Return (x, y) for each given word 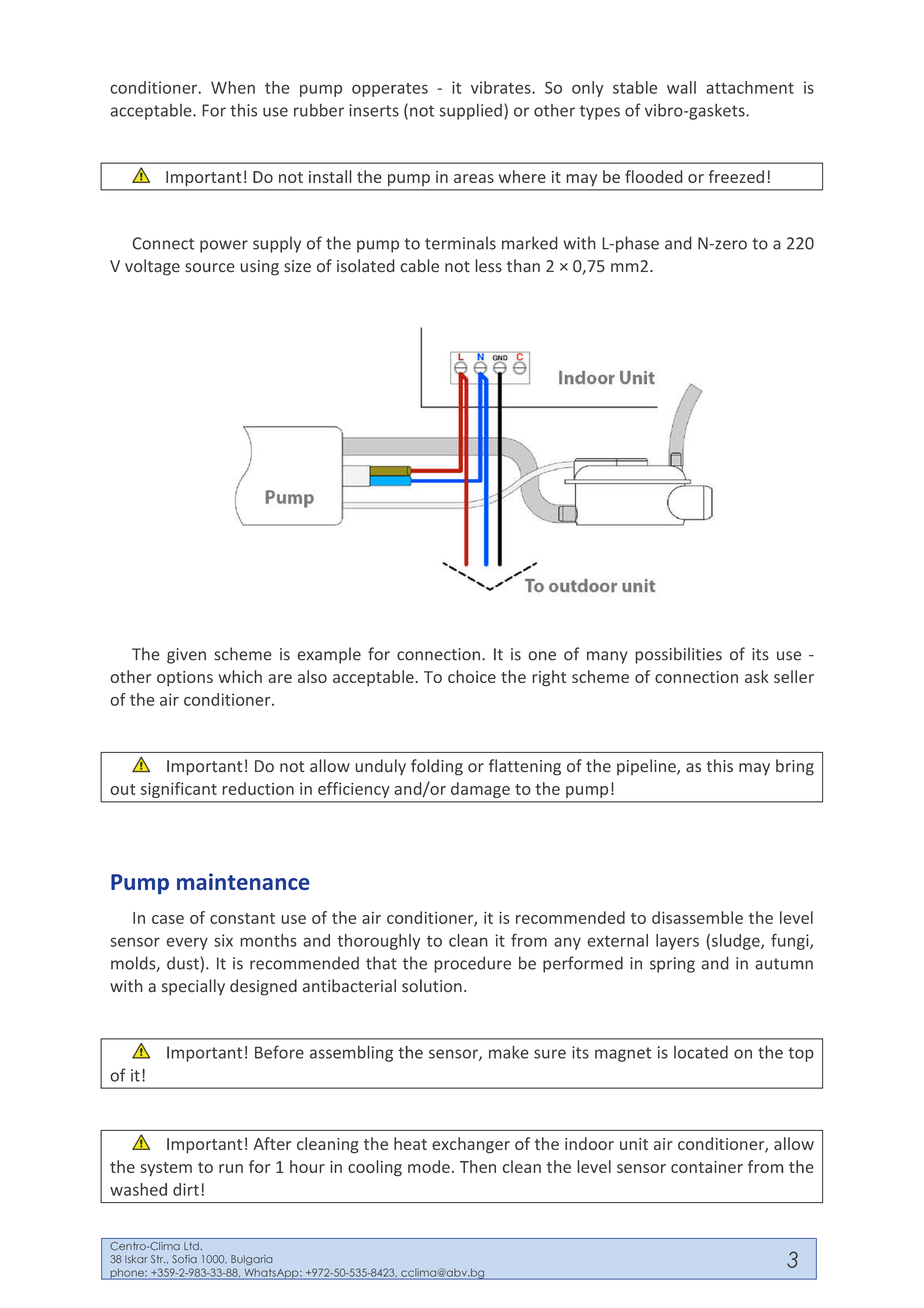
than (523, 266)
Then (478, 1166)
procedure (472, 964)
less (488, 266)
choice (472, 676)
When (233, 87)
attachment (750, 87)
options (185, 679)
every (187, 943)
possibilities (678, 655)
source (210, 268)
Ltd (191, 1246)
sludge (737, 942)
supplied (471, 112)
